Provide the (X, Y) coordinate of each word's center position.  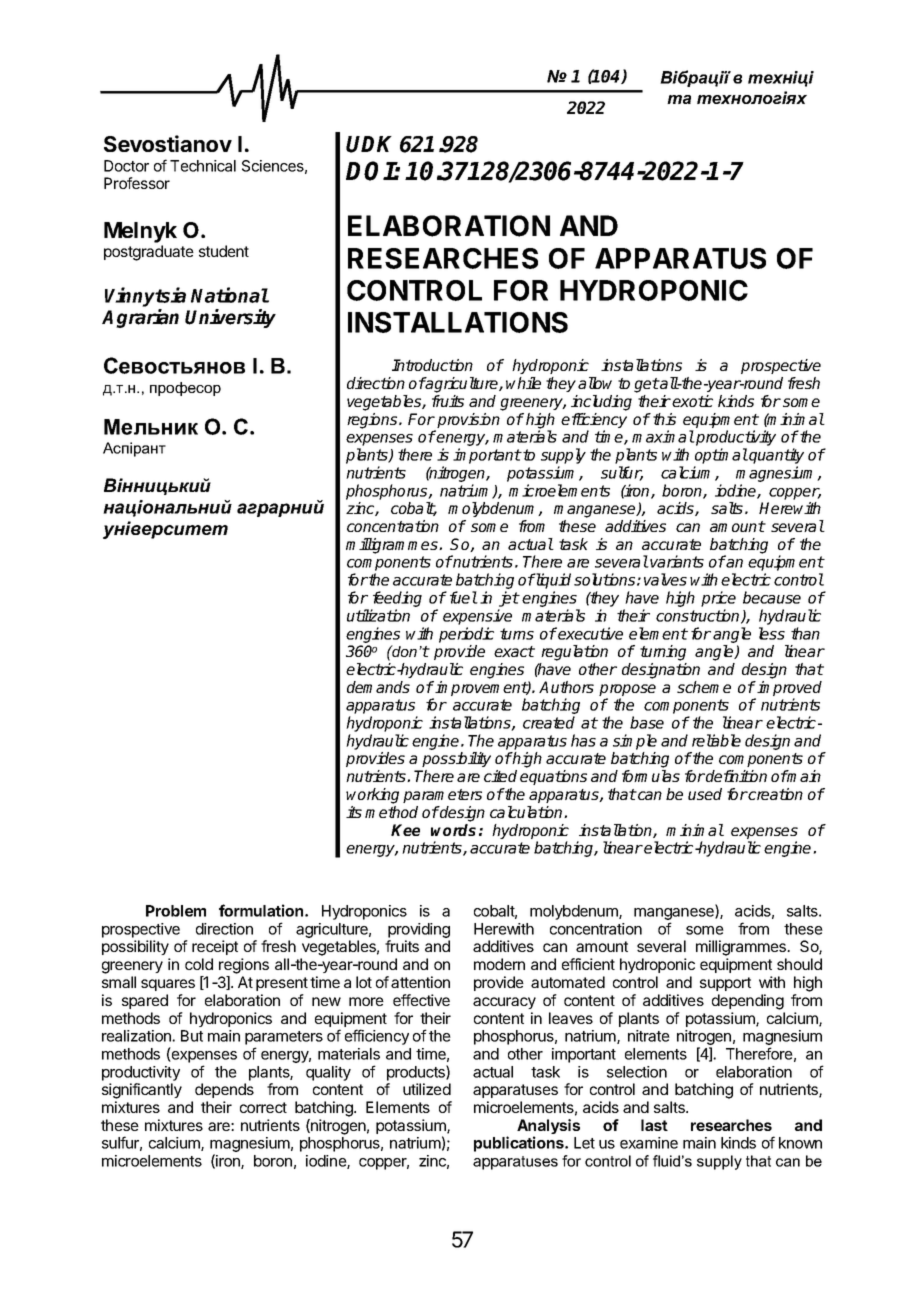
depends (224, 1090)
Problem (176, 911)
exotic (692, 401)
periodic (466, 635)
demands (378, 687)
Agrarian (140, 318)
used (705, 794)
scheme (704, 687)
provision (467, 422)
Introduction (432, 365)
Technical (203, 166)
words (453, 830)
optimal (721, 456)
